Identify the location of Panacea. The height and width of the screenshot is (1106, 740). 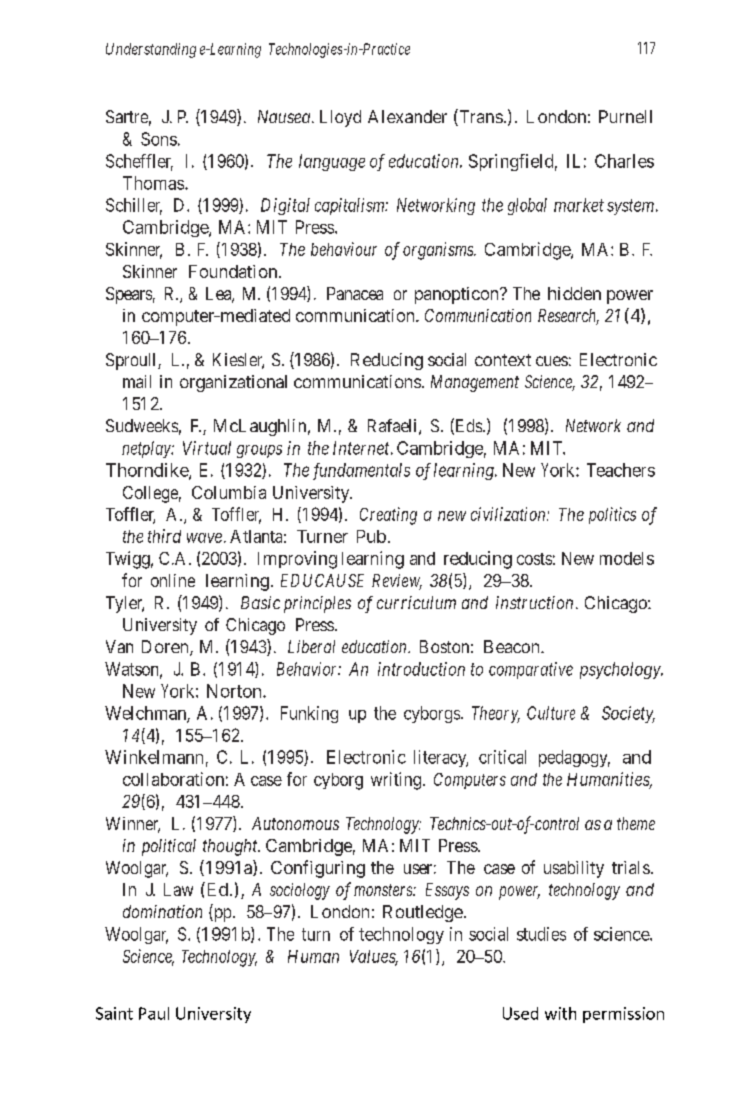
(355, 293).
